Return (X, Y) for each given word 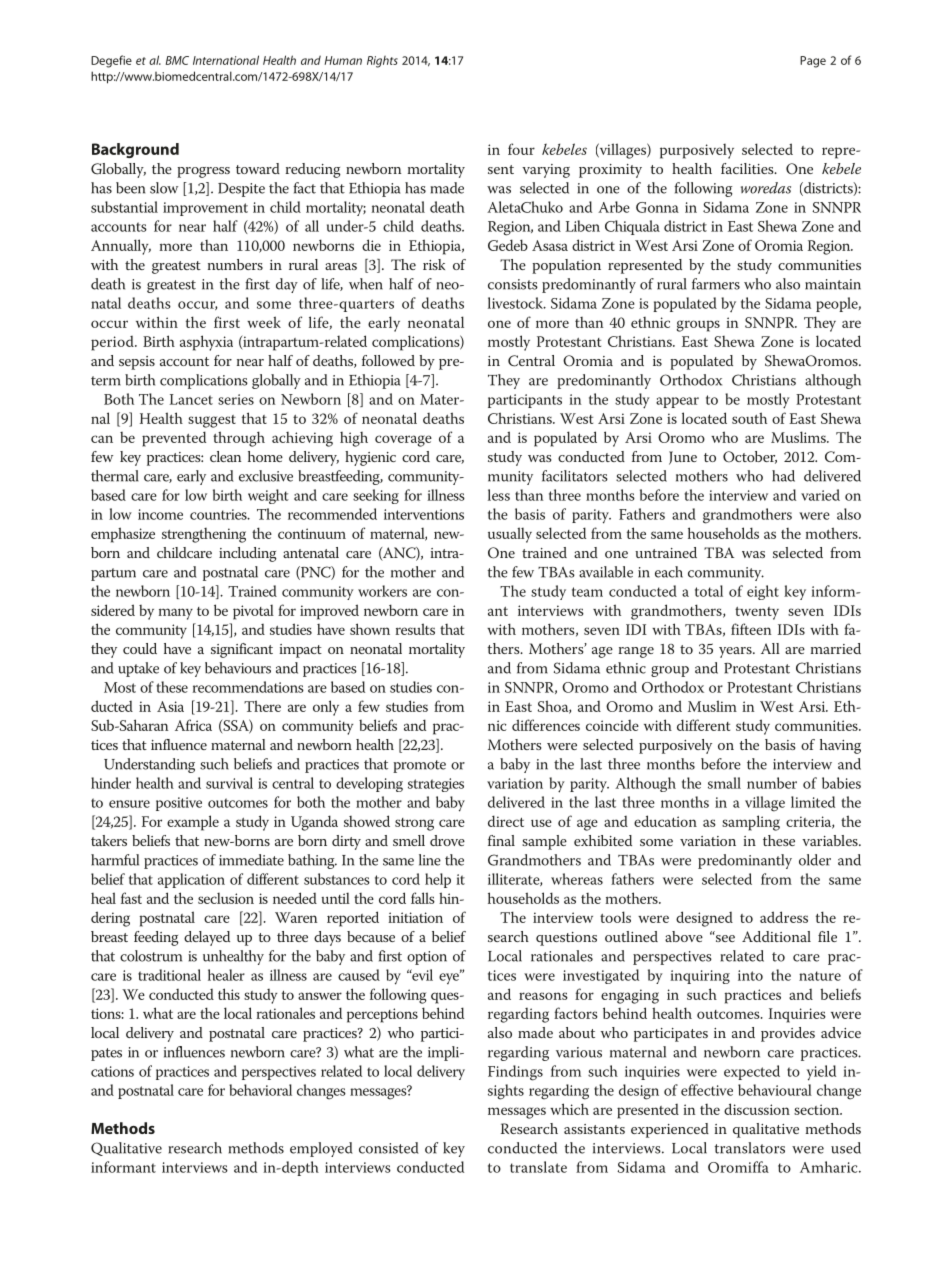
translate (538, 1167)
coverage (403, 441)
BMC (177, 60)
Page (813, 62)
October (750, 457)
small (724, 783)
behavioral (260, 1090)
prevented (174, 439)
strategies (436, 785)
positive (179, 804)
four (521, 149)
